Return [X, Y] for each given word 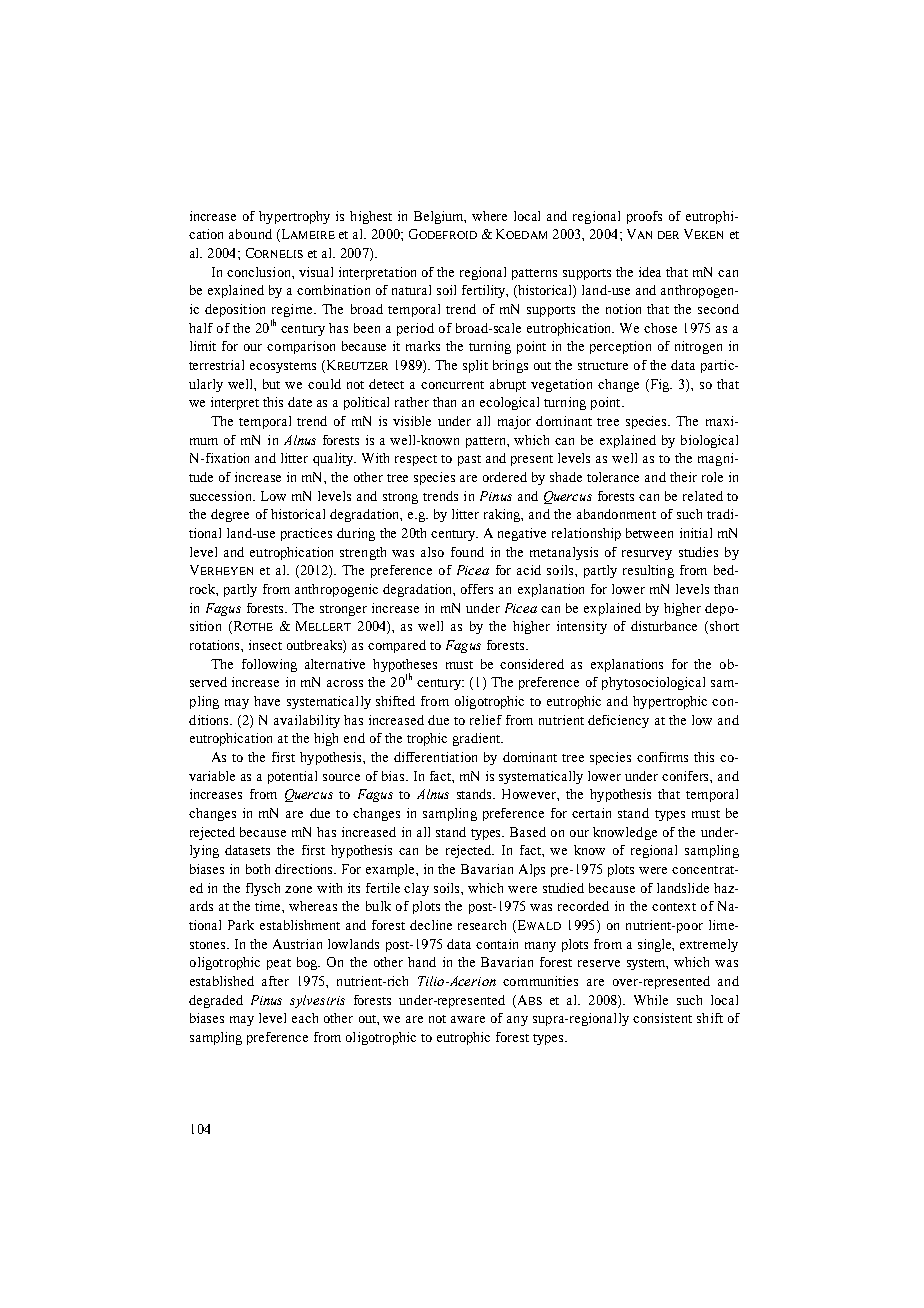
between [649, 533]
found [467, 552]
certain [591, 813]
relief [486, 720]
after [275, 981]
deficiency [618, 721]
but [271, 384]
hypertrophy [294, 217]
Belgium [440, 217]
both [258, 869]
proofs [644, 217]
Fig [660, 385]
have [267, 701]
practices [306, 534]
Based [528, 832]
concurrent [452, 385]
